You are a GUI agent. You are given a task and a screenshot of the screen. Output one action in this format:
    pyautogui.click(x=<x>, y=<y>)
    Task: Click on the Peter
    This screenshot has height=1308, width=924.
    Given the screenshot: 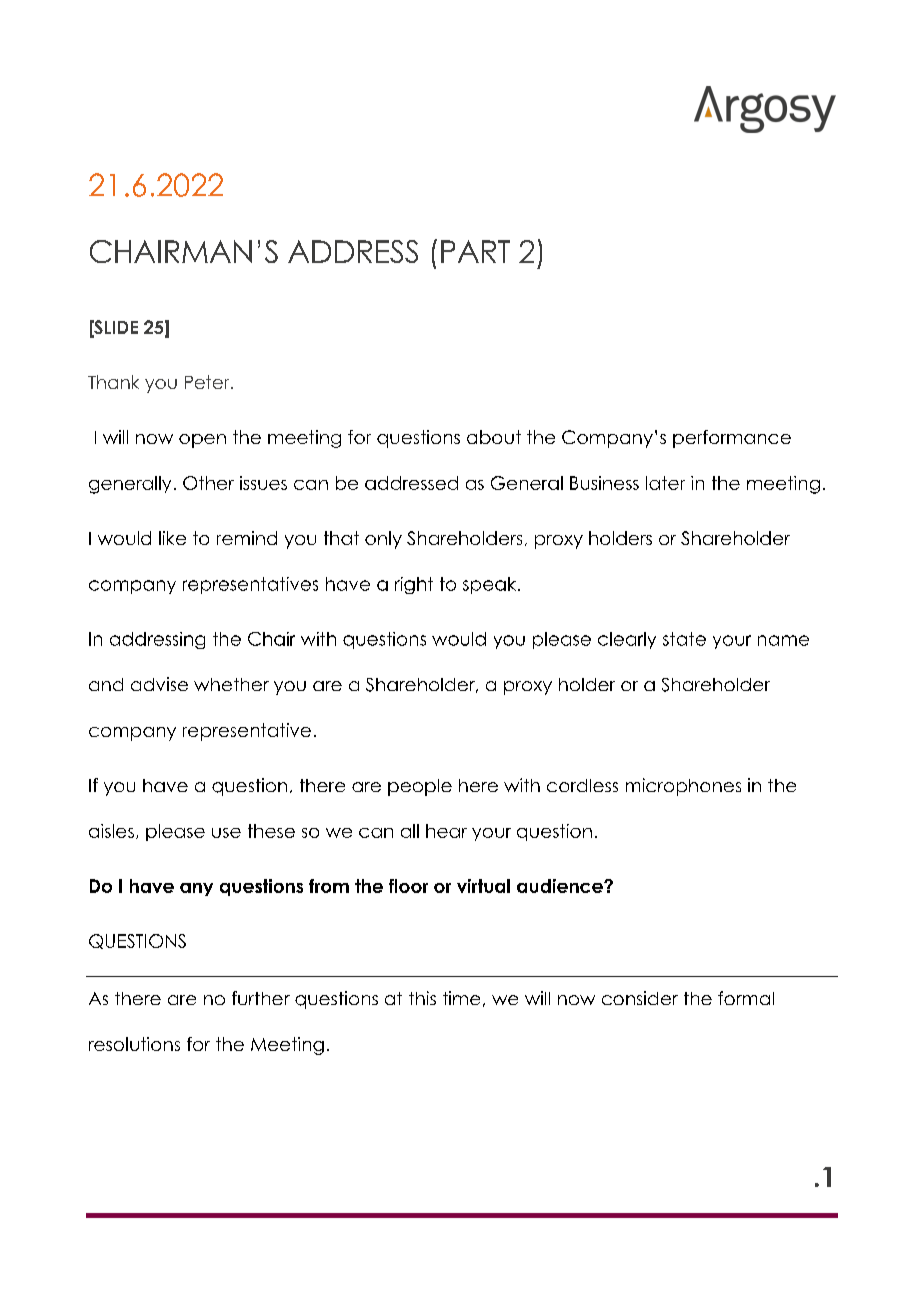 What is the action you would take?
    pyautogui.click(x=208, y=382)
